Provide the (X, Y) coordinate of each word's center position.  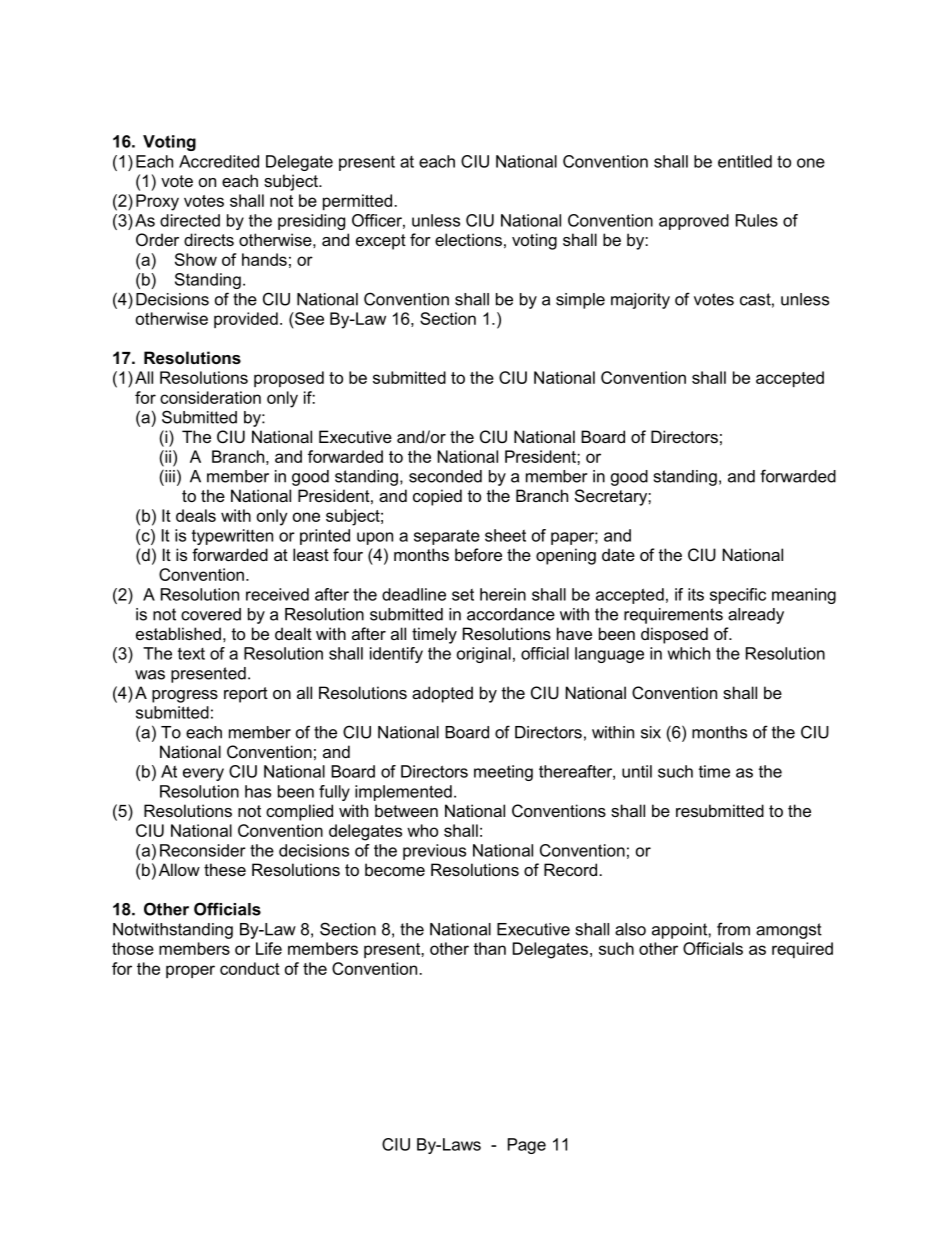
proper (190, 971)
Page (527, 1146)
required (802, 950)
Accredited (219, 161)
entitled (745, 161)
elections (468, 239)
